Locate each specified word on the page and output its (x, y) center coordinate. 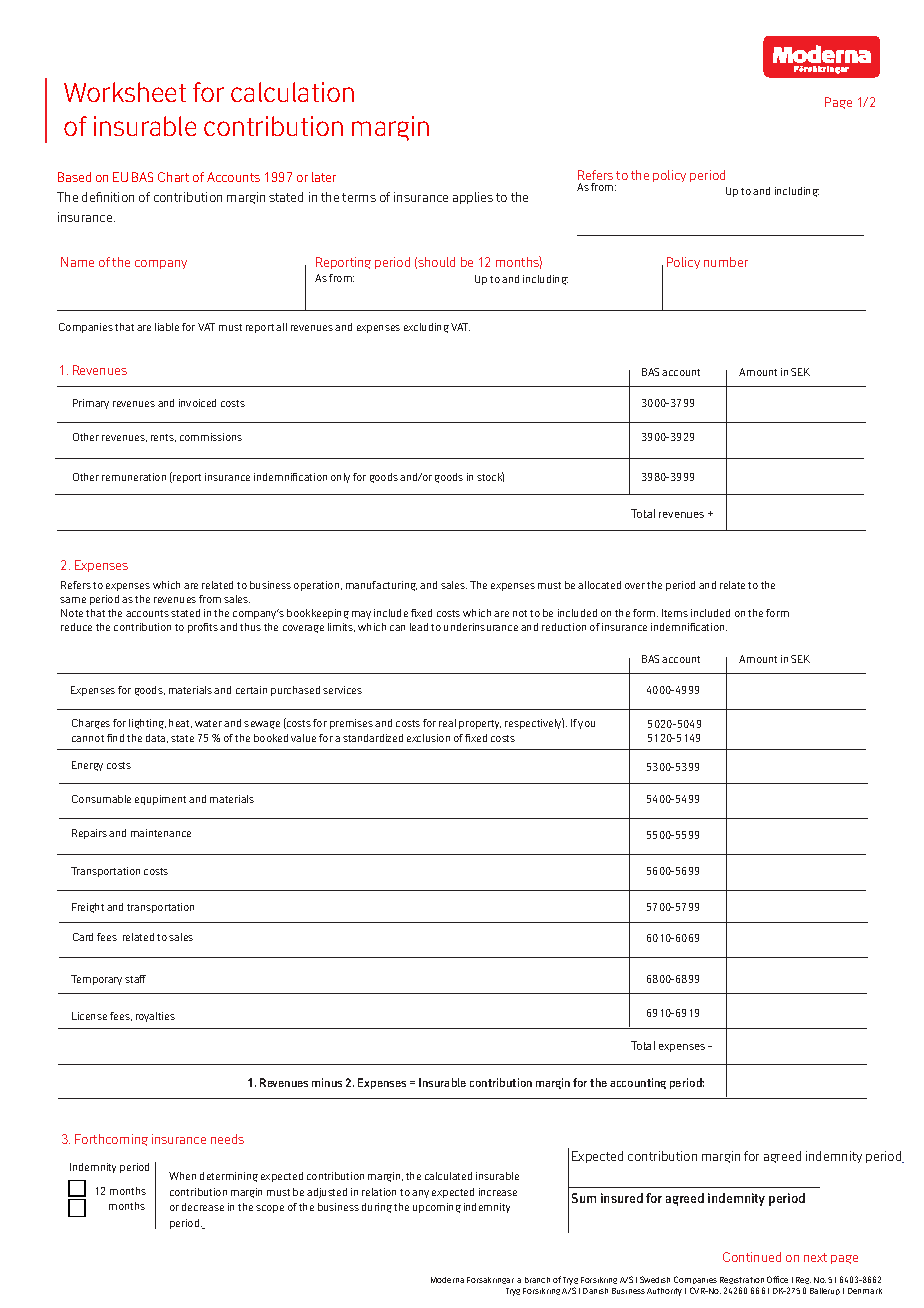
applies (473, 198)
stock (490, 477)
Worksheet (125, 92)
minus (327, 1082)
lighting (147, 724)
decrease (203, 1207)
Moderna (447, 1280)
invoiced (197, 403)
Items (675, 613)
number (726, 262)
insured (622, 1198)
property (480, 724)
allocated (599, 585)
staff (135, 979)
